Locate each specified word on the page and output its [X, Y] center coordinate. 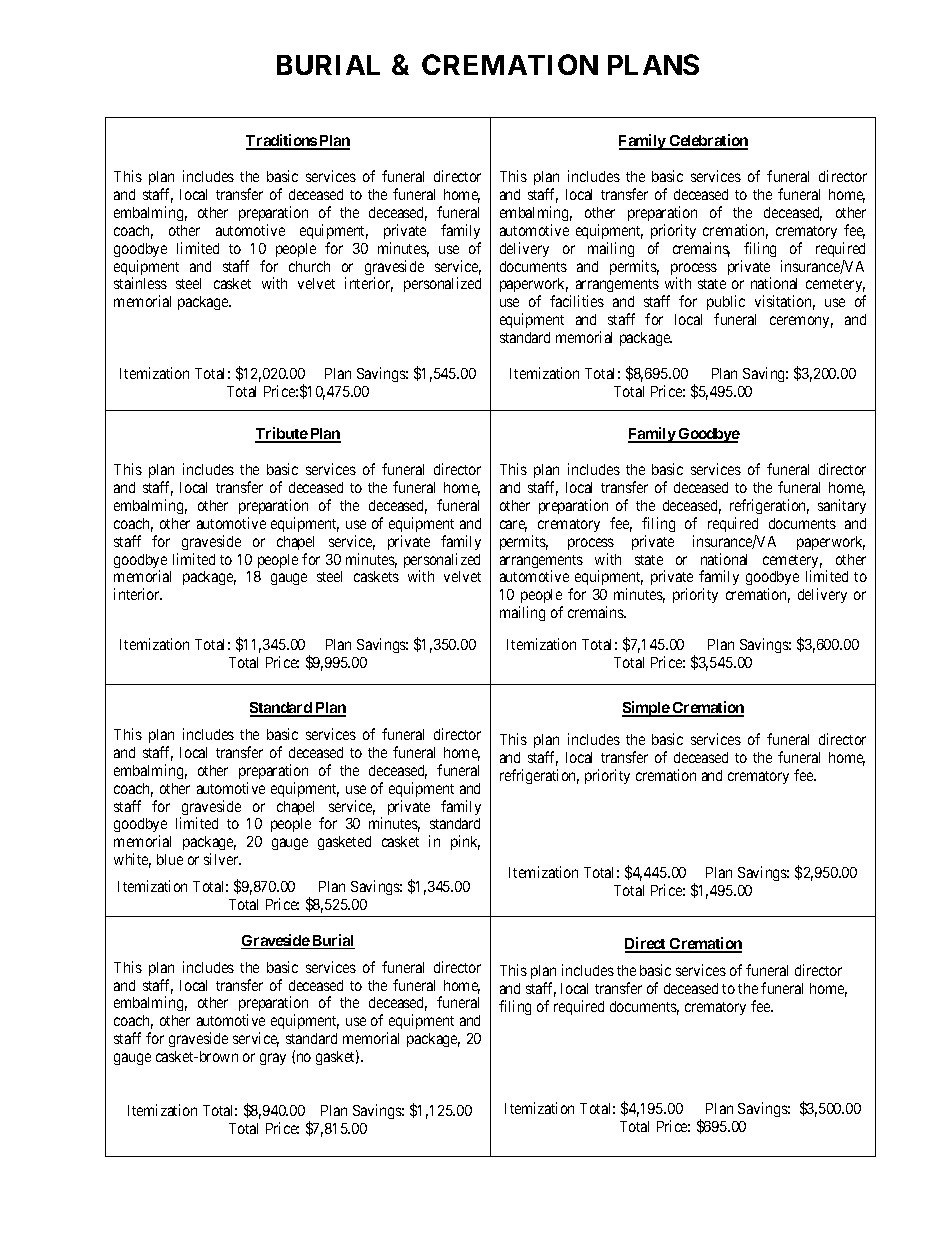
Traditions [282, 141]
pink [465, 842]
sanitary [842, 506]
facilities [577, 301]
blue [170, 859]
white [132, 860]
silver [222, 859]
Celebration [708, 141]
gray [273, 1059]
